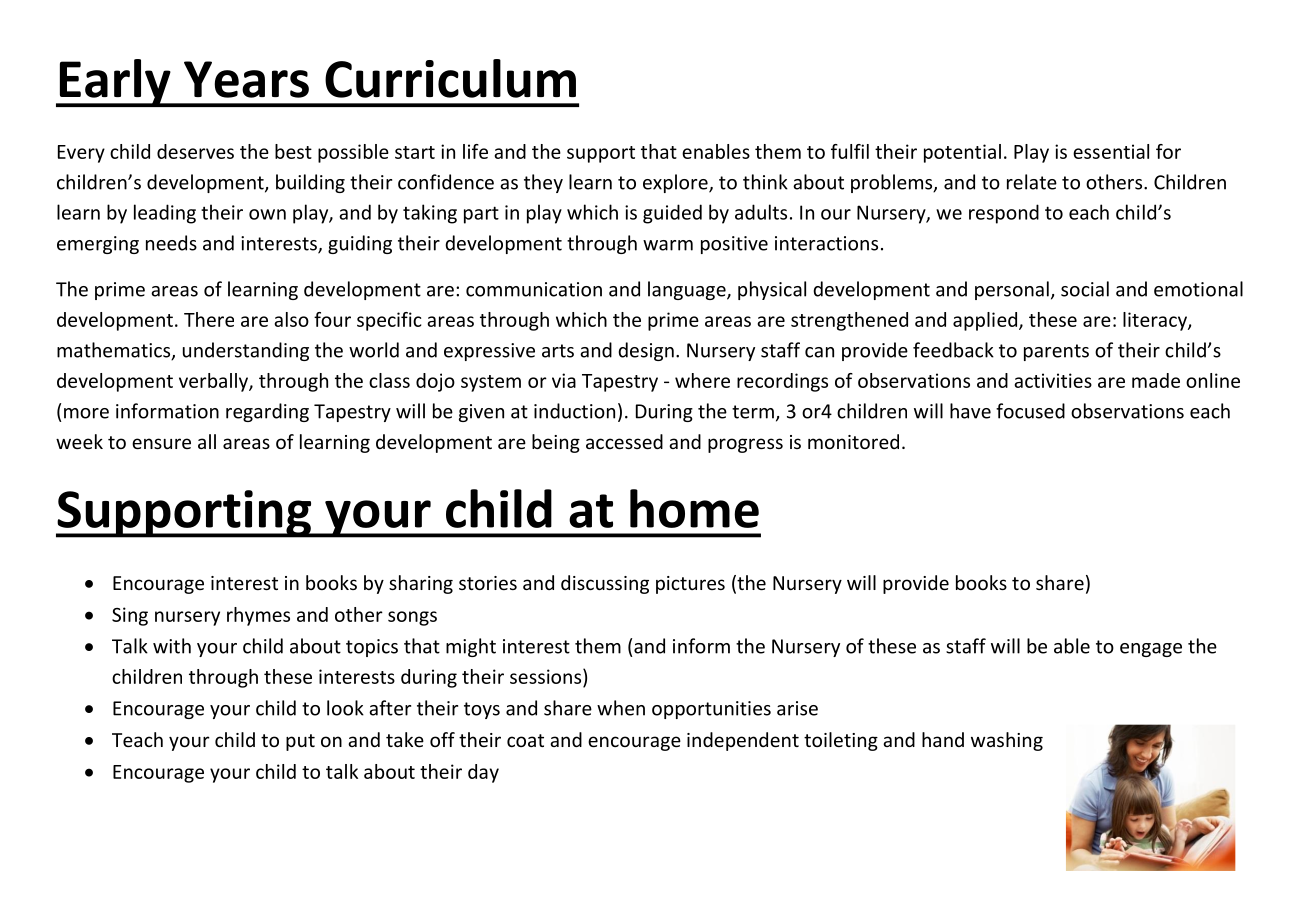 This document has height=924, width=1308. Describe the element at coordinates (1030, 411) in the document. I see `focused` at that location.
